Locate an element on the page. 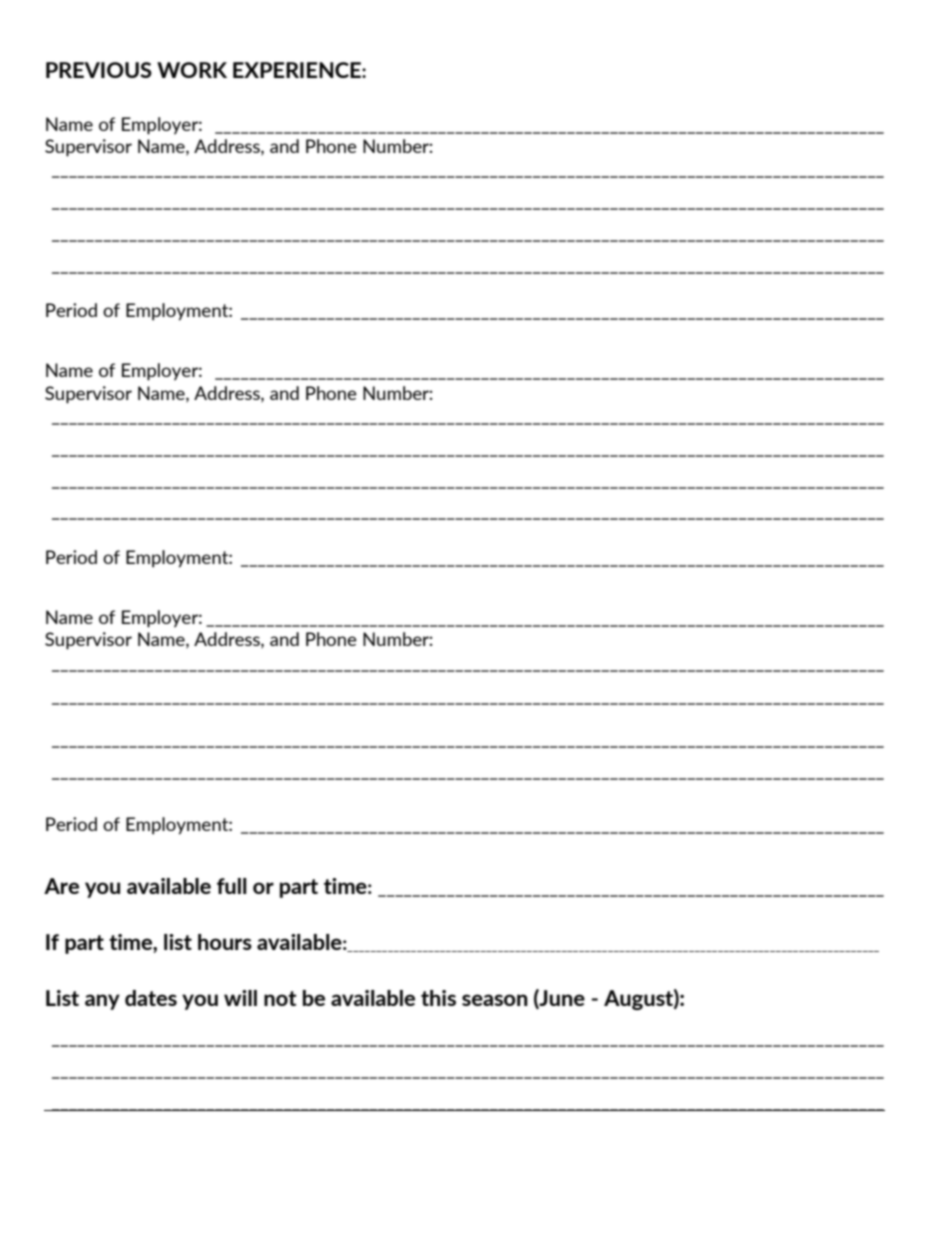 Image resolution: width=952 pixels, height=1233 pixels. full is located at coordinates (231, 886).
